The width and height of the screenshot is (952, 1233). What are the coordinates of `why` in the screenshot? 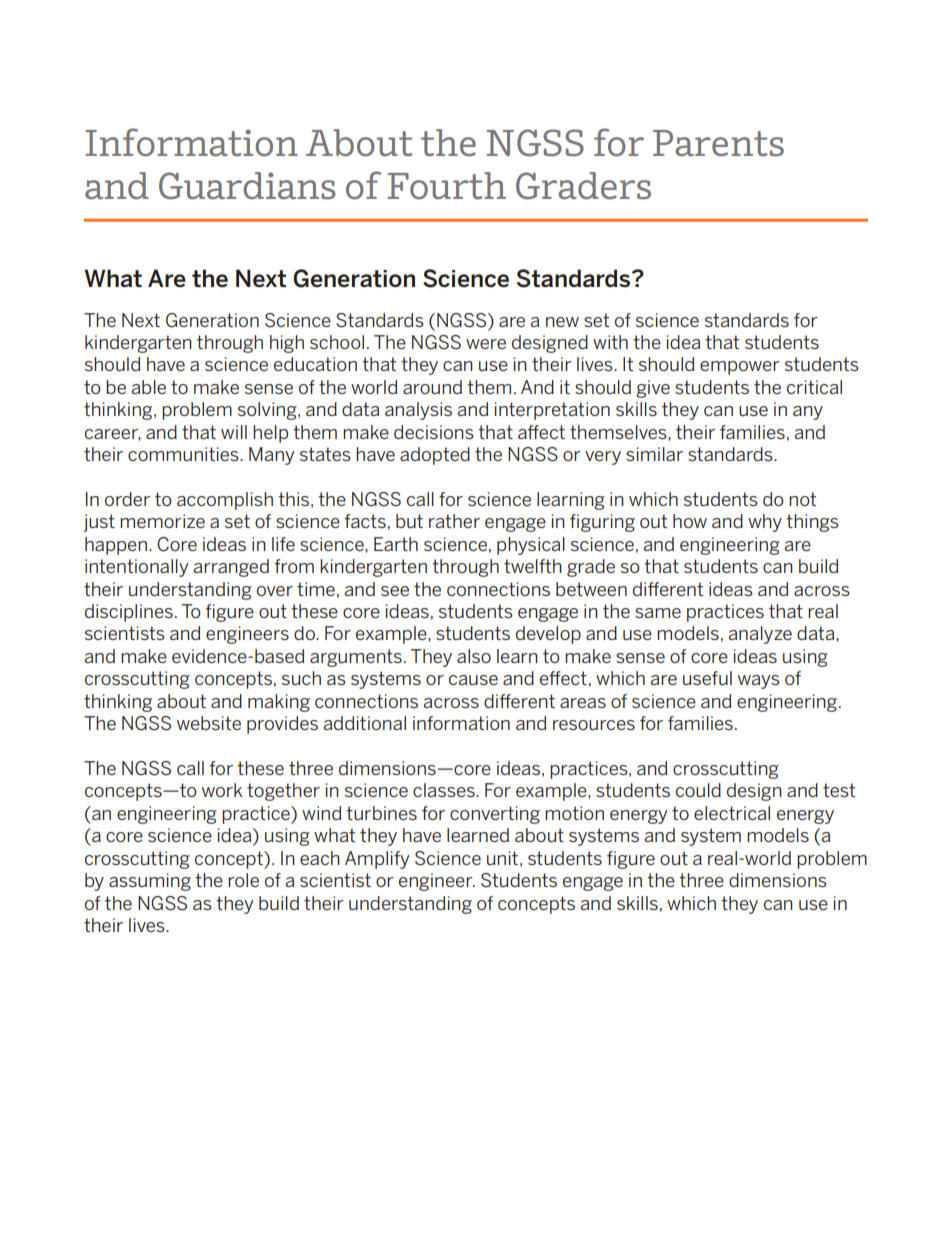 It's located at (765, 523).
